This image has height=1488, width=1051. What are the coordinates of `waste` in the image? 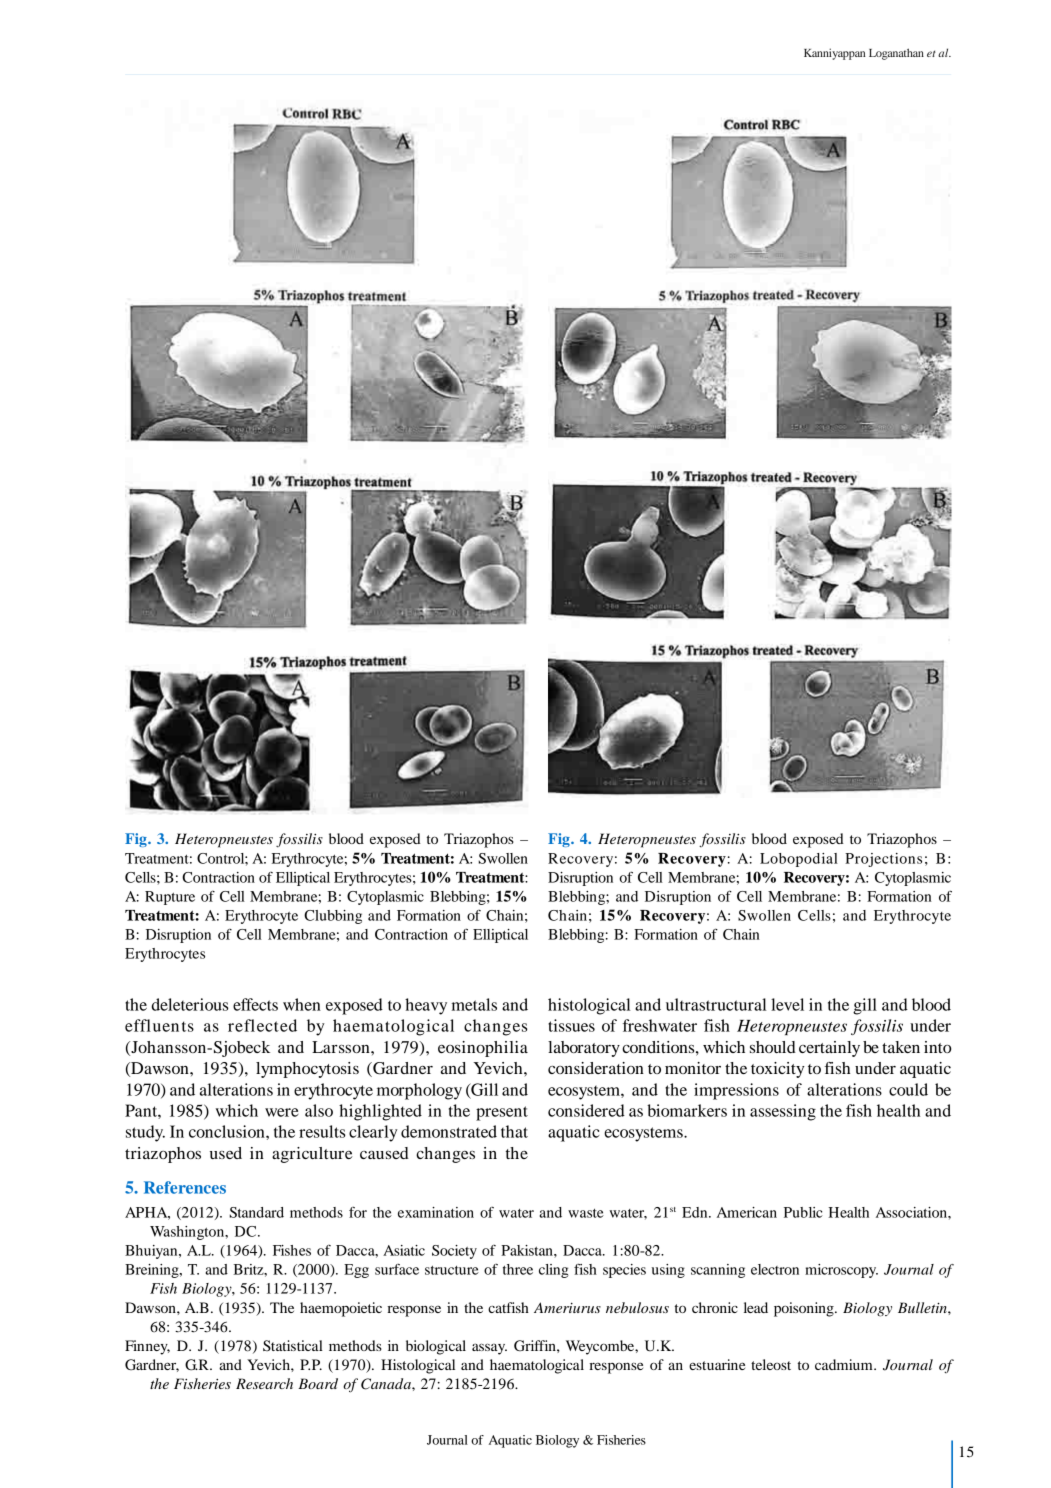 It's located at (586, 1213).
